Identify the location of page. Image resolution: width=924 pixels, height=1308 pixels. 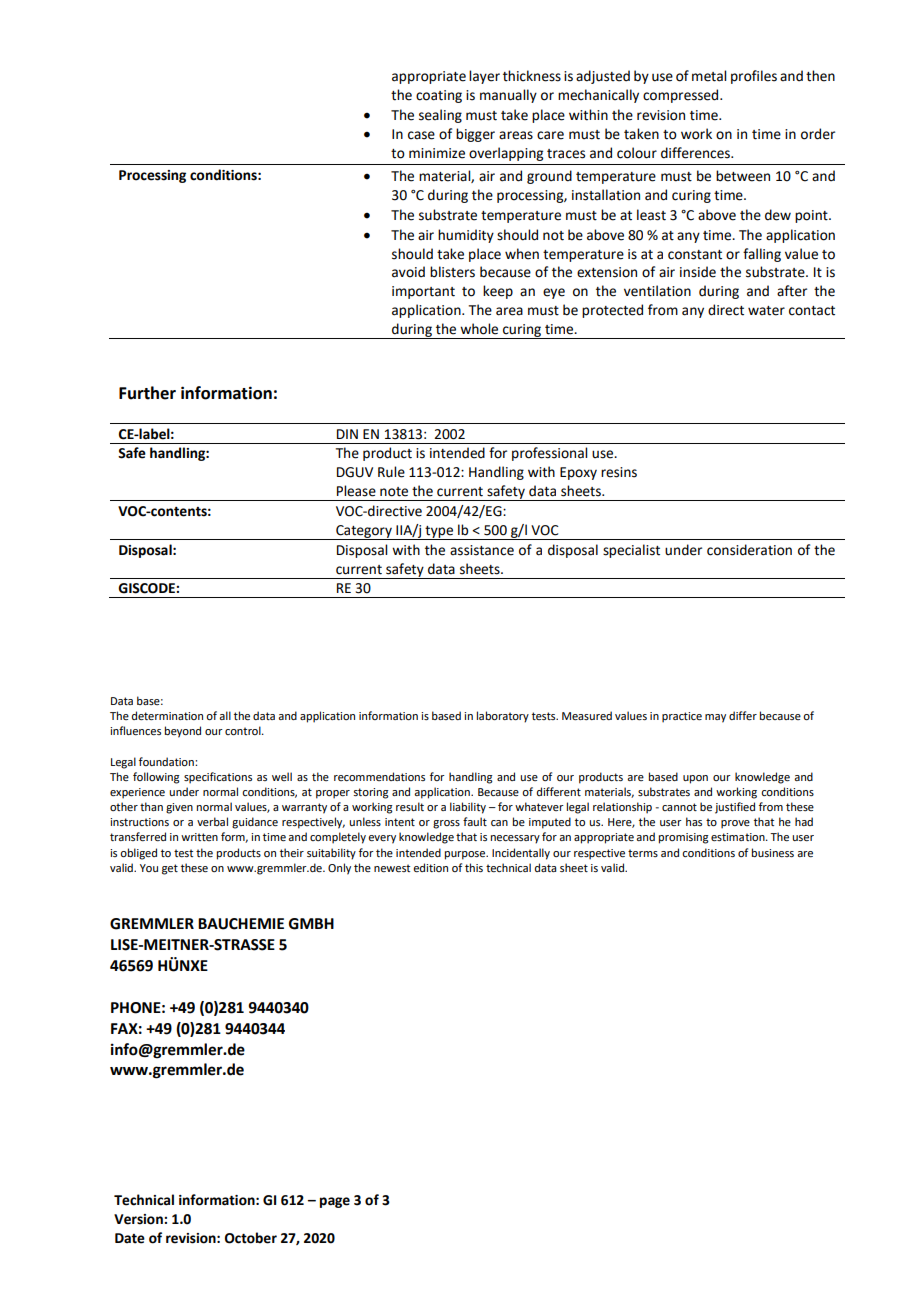
(335, 1202).
